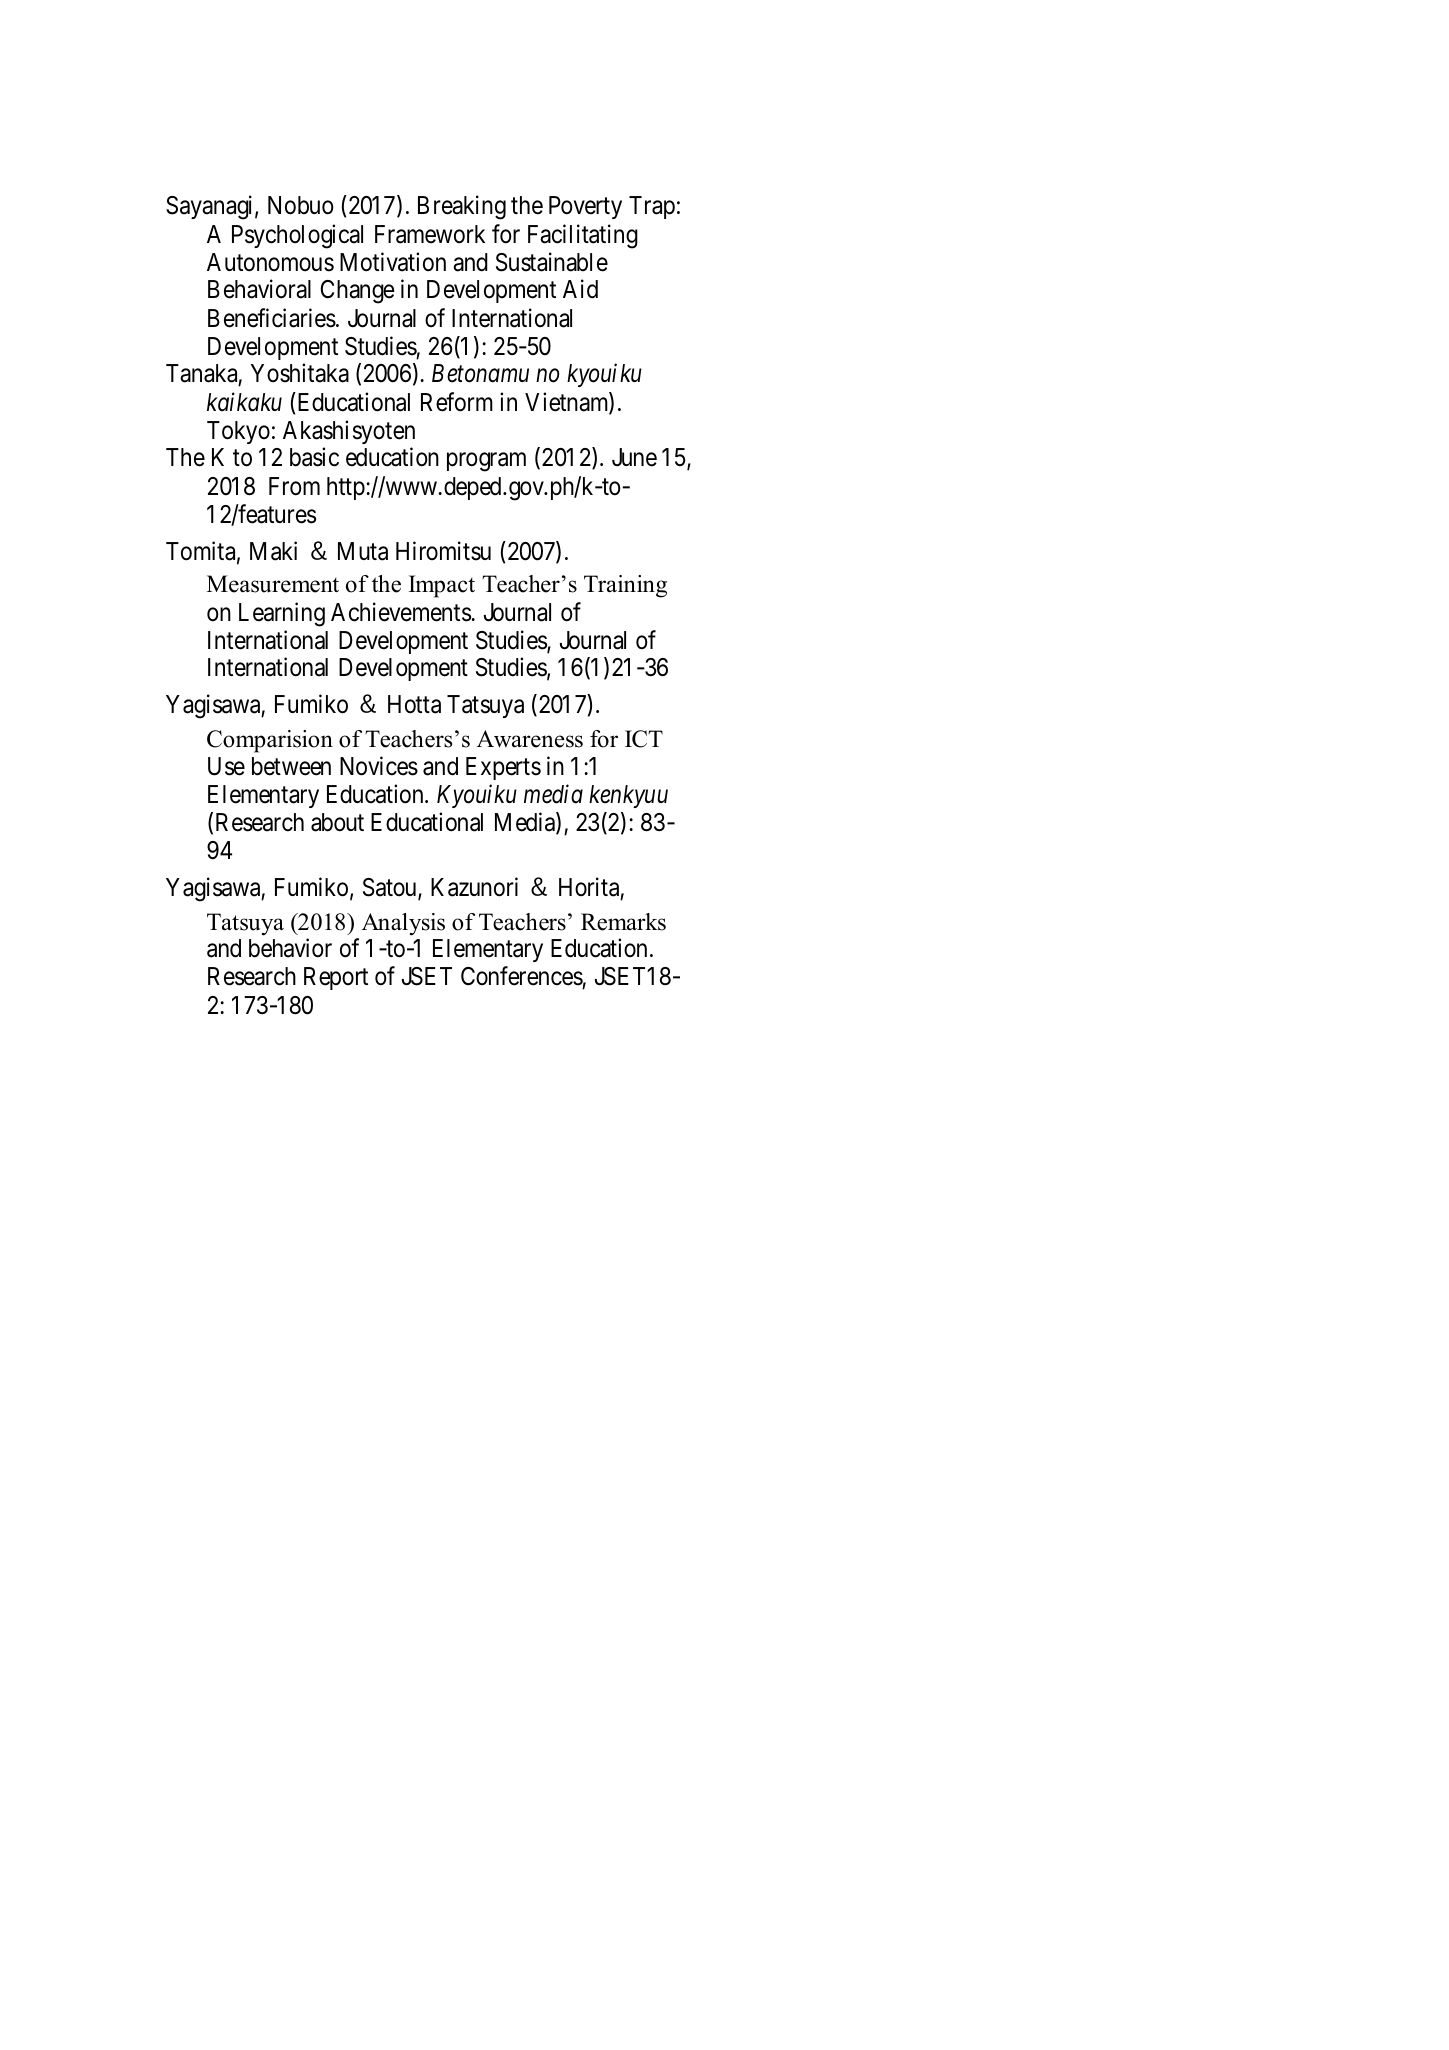 The height and width of the page is (2050, 1449). I want to click on between, so click(291, 766).
